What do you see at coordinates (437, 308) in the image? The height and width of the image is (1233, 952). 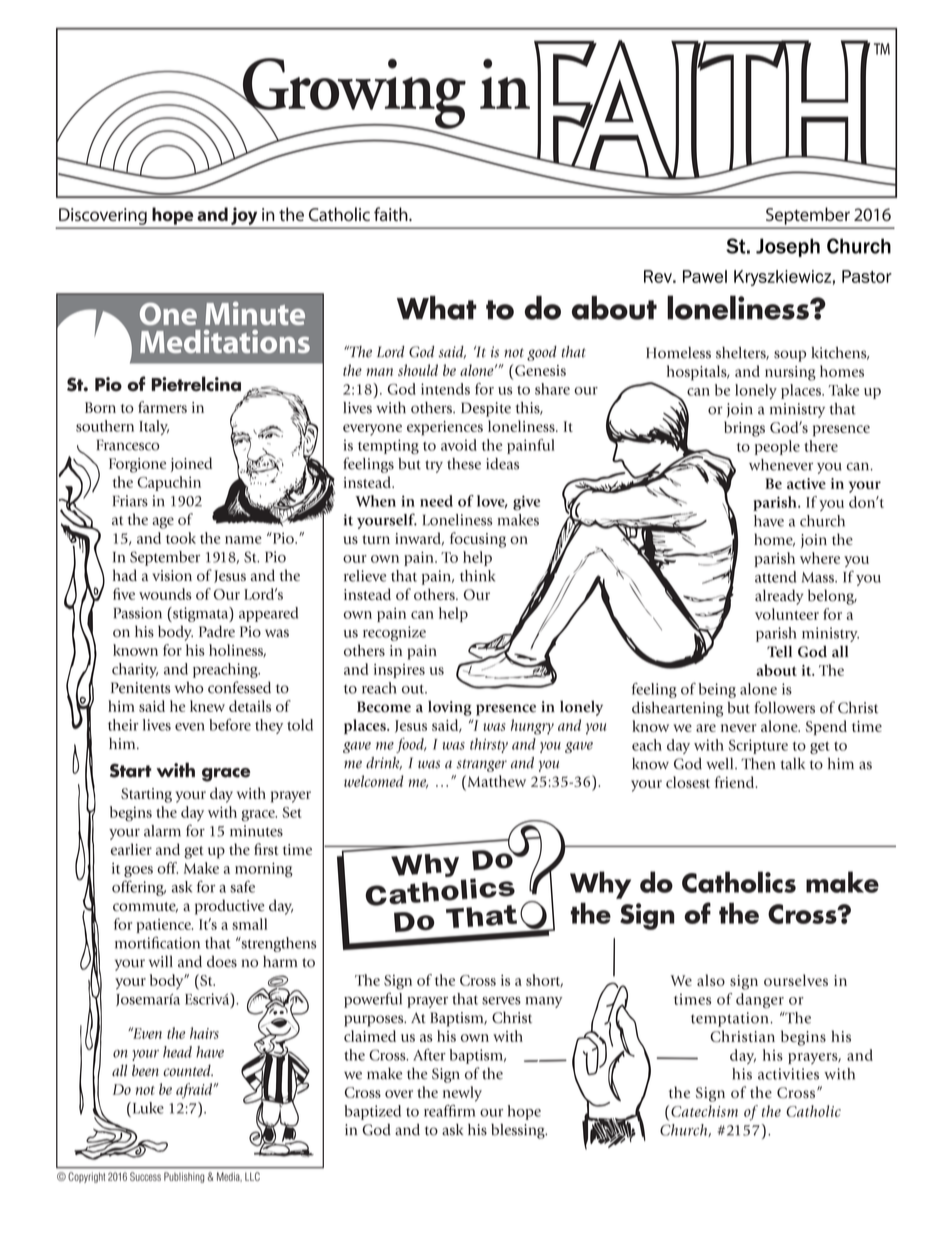 I see `What` at bounding box center [437, 308].
